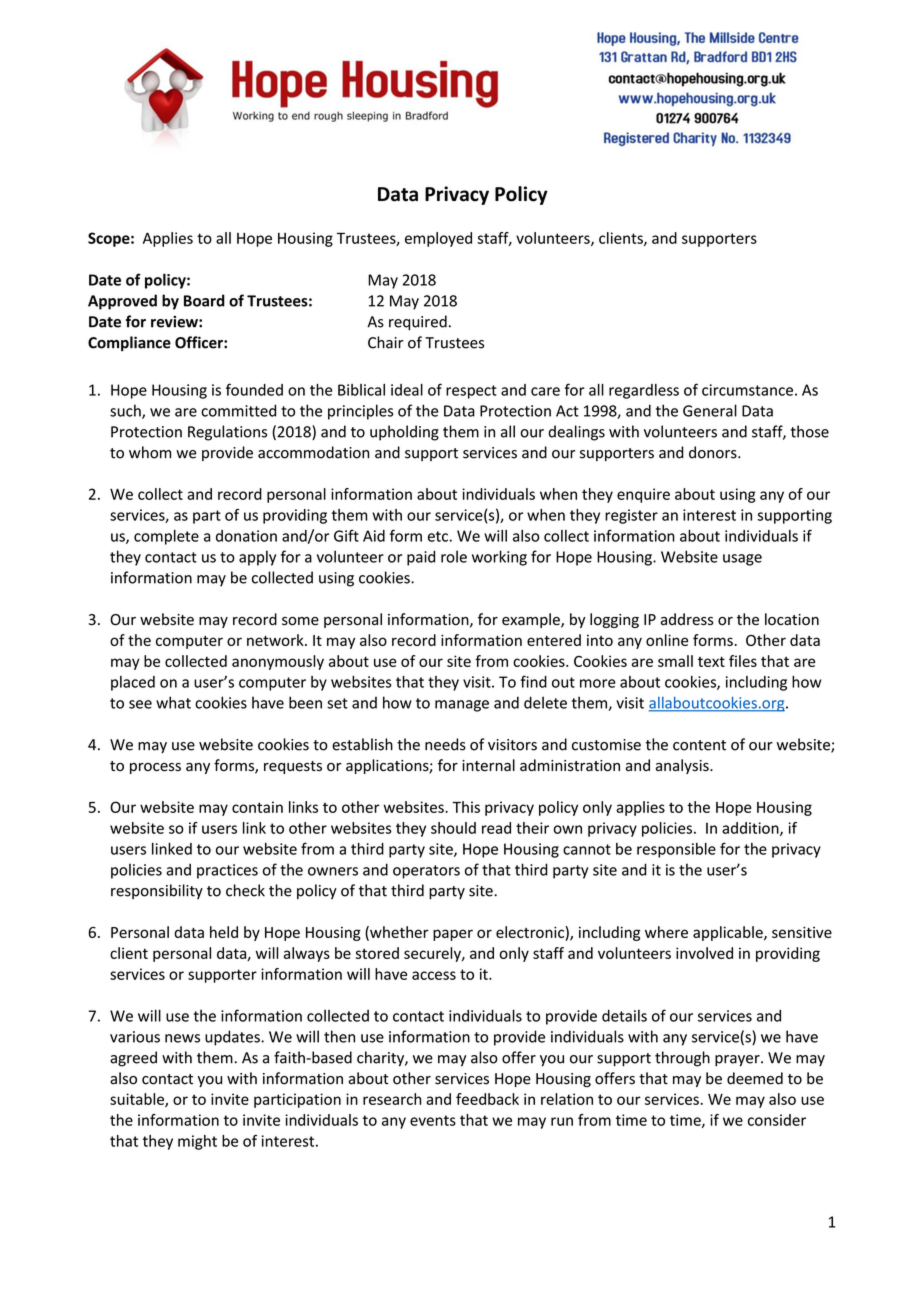 The height and width of the screenshot is (1308, 924). I want to click on whom, so click(150, 452).
